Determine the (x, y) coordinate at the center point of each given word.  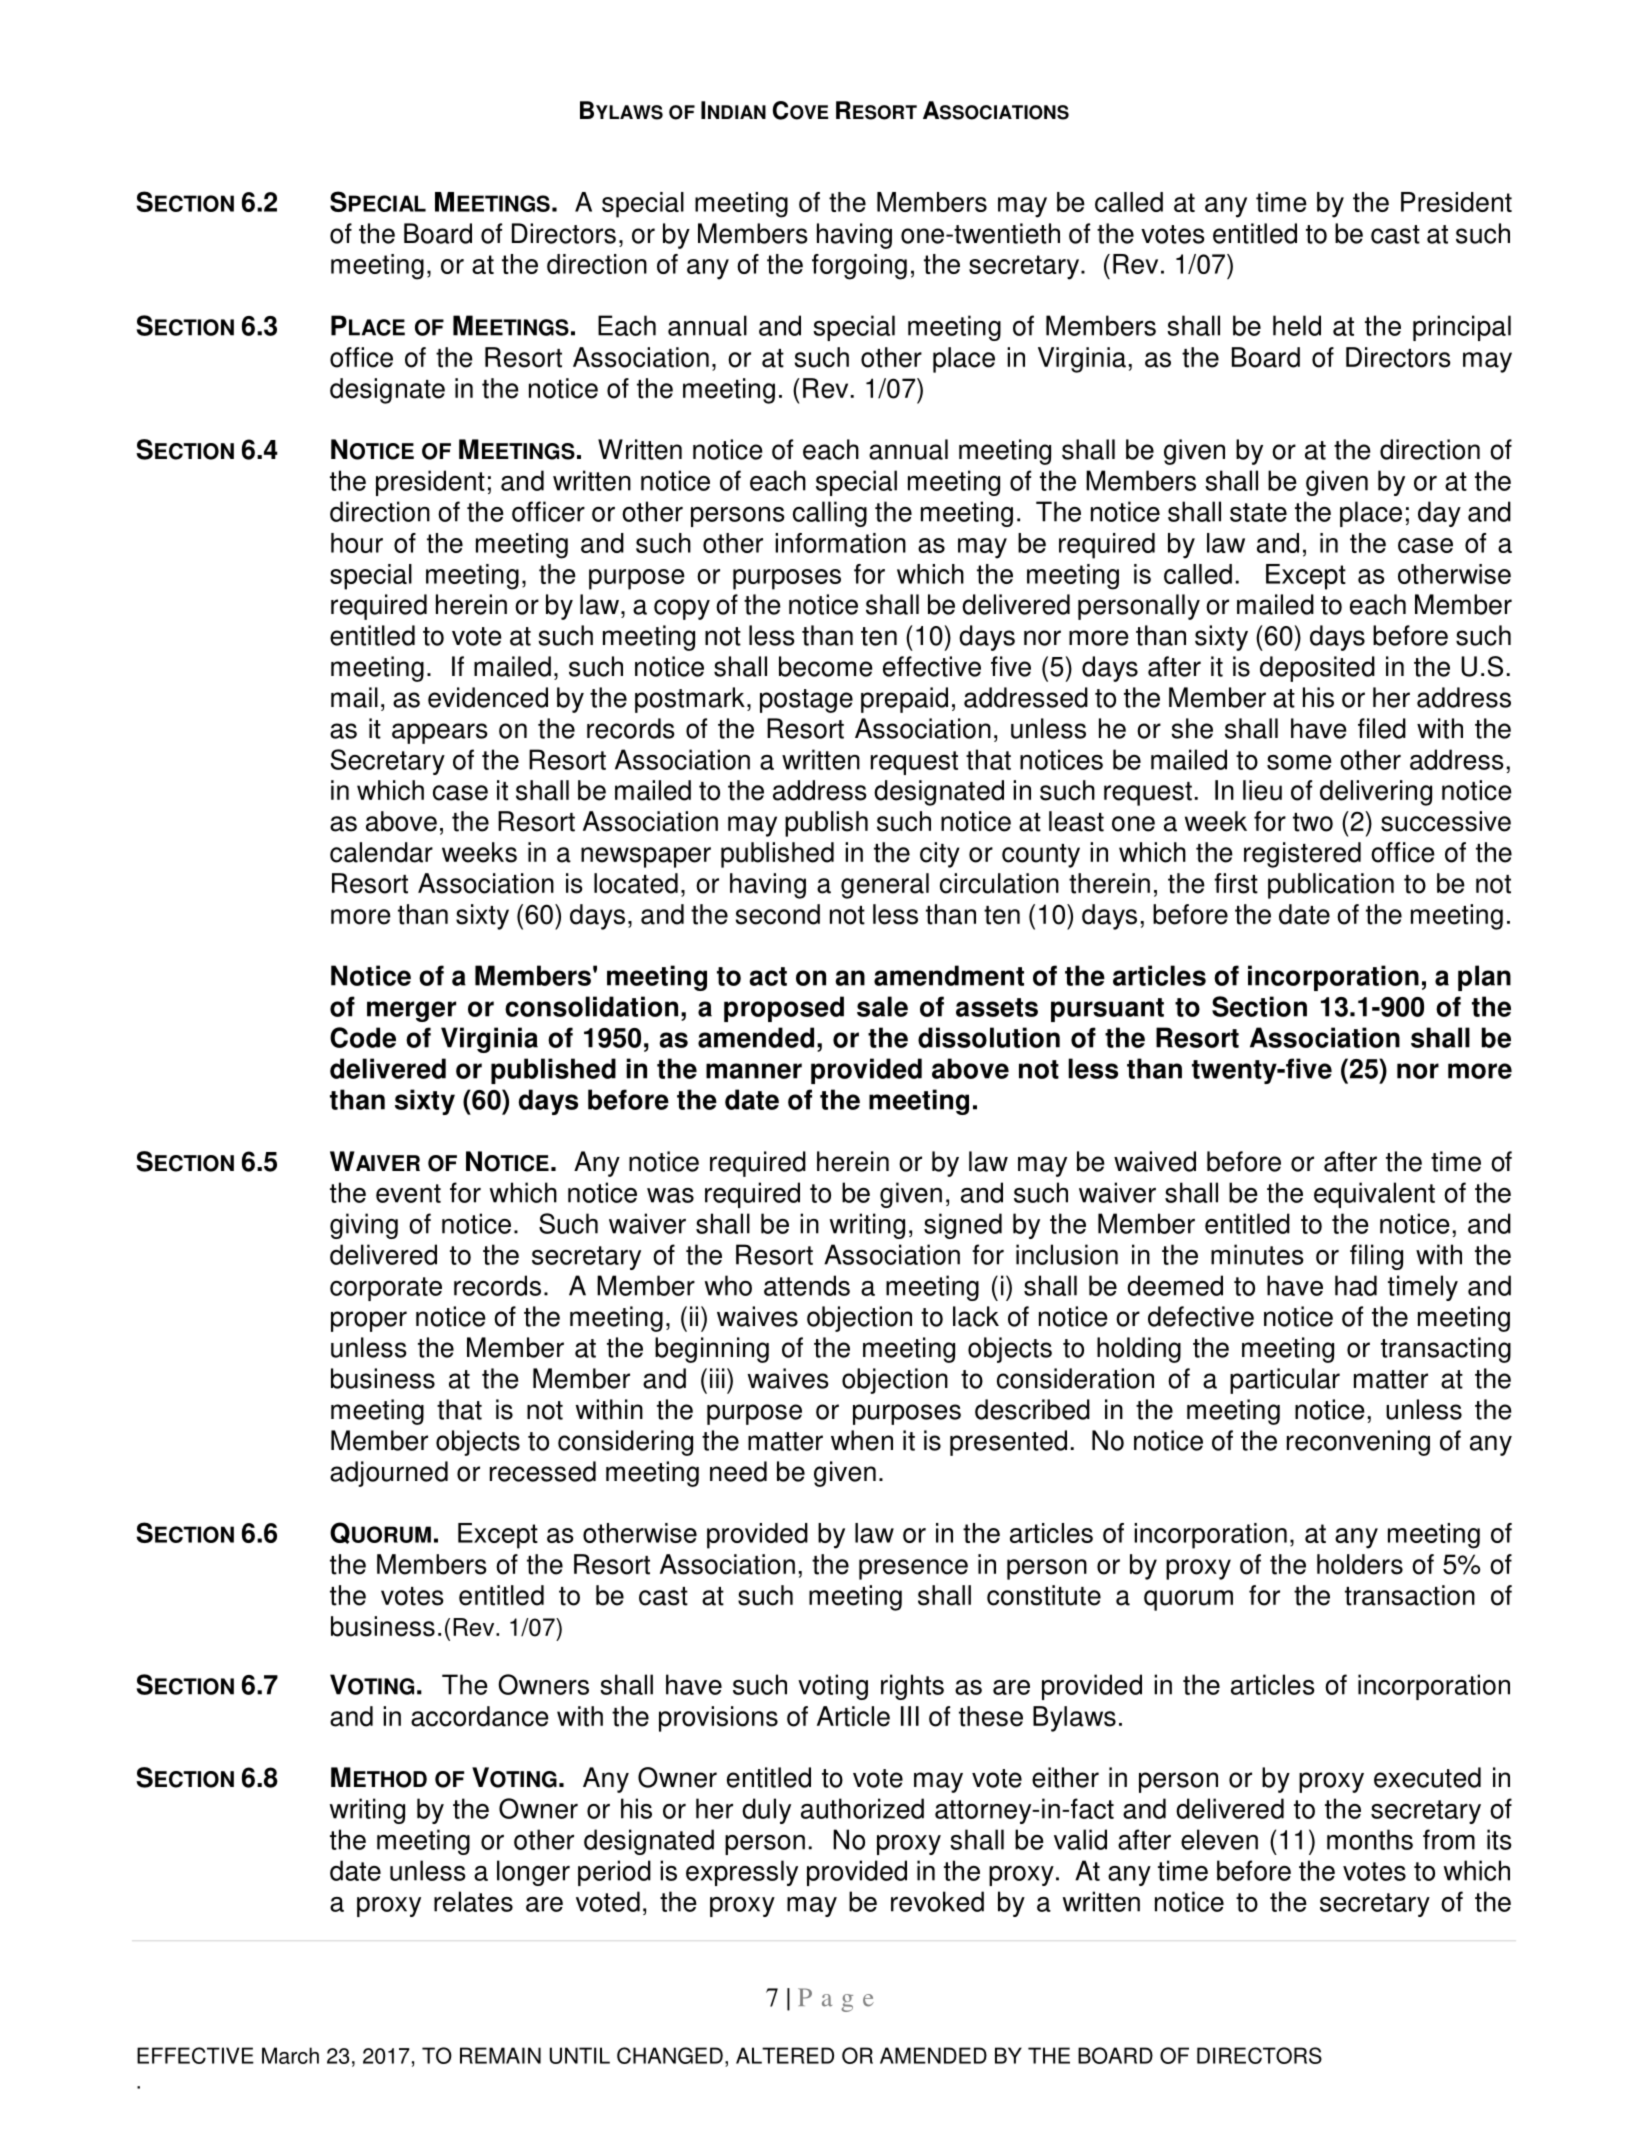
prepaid (904, 700)
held (1297, 325)
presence (913, 1569)
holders (1360, 1564)
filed (1382, 728)
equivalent (1374, 1195)
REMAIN (500, 2055)
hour (357, 543)
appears (440, 733)
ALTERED (785, 2055)
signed (963, 1226)
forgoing (859, 267)
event (408, 1193)
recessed (543, 1471)
